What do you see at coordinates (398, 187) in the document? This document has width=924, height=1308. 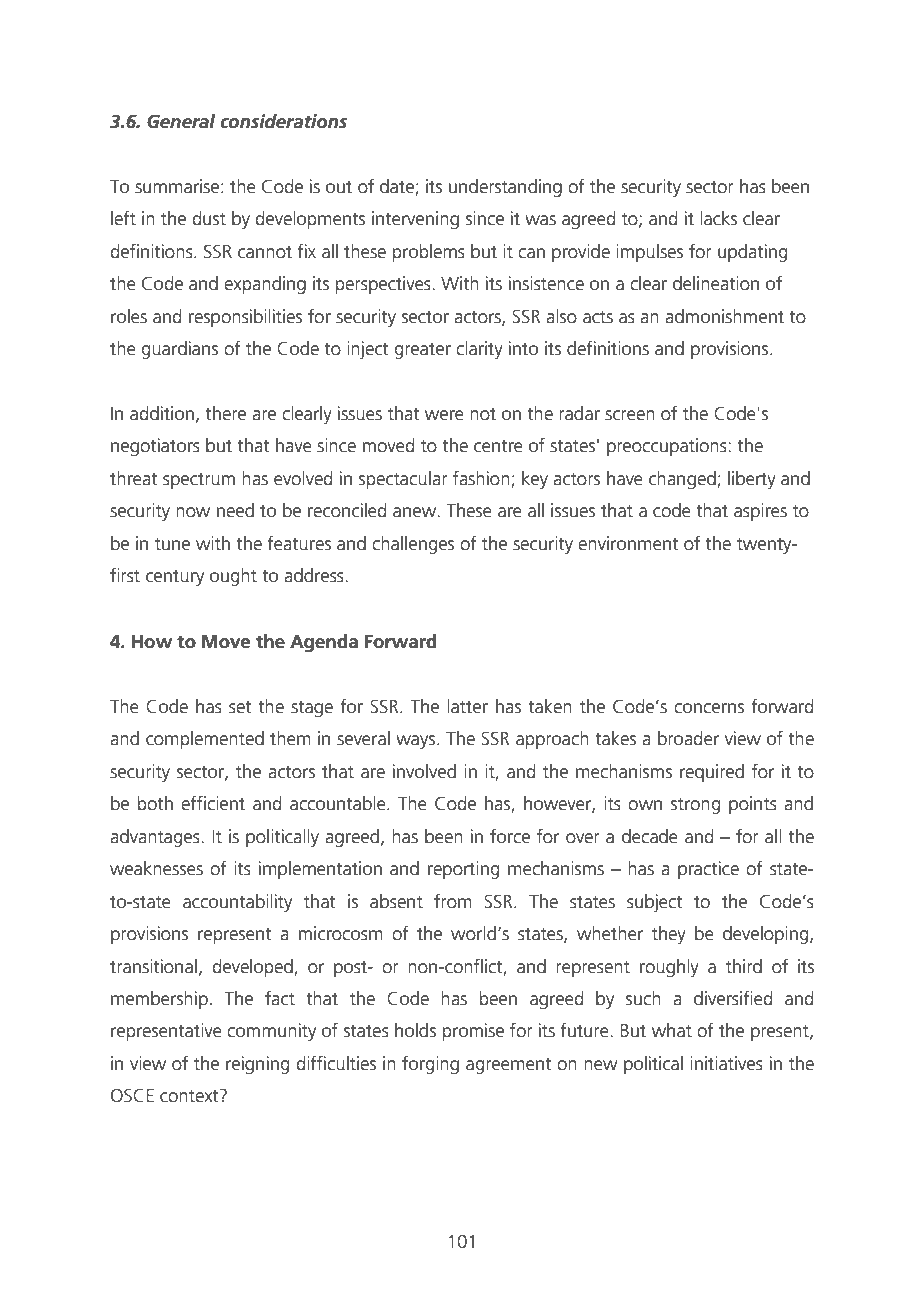 I see `date` at bounding box center [398, 187].
